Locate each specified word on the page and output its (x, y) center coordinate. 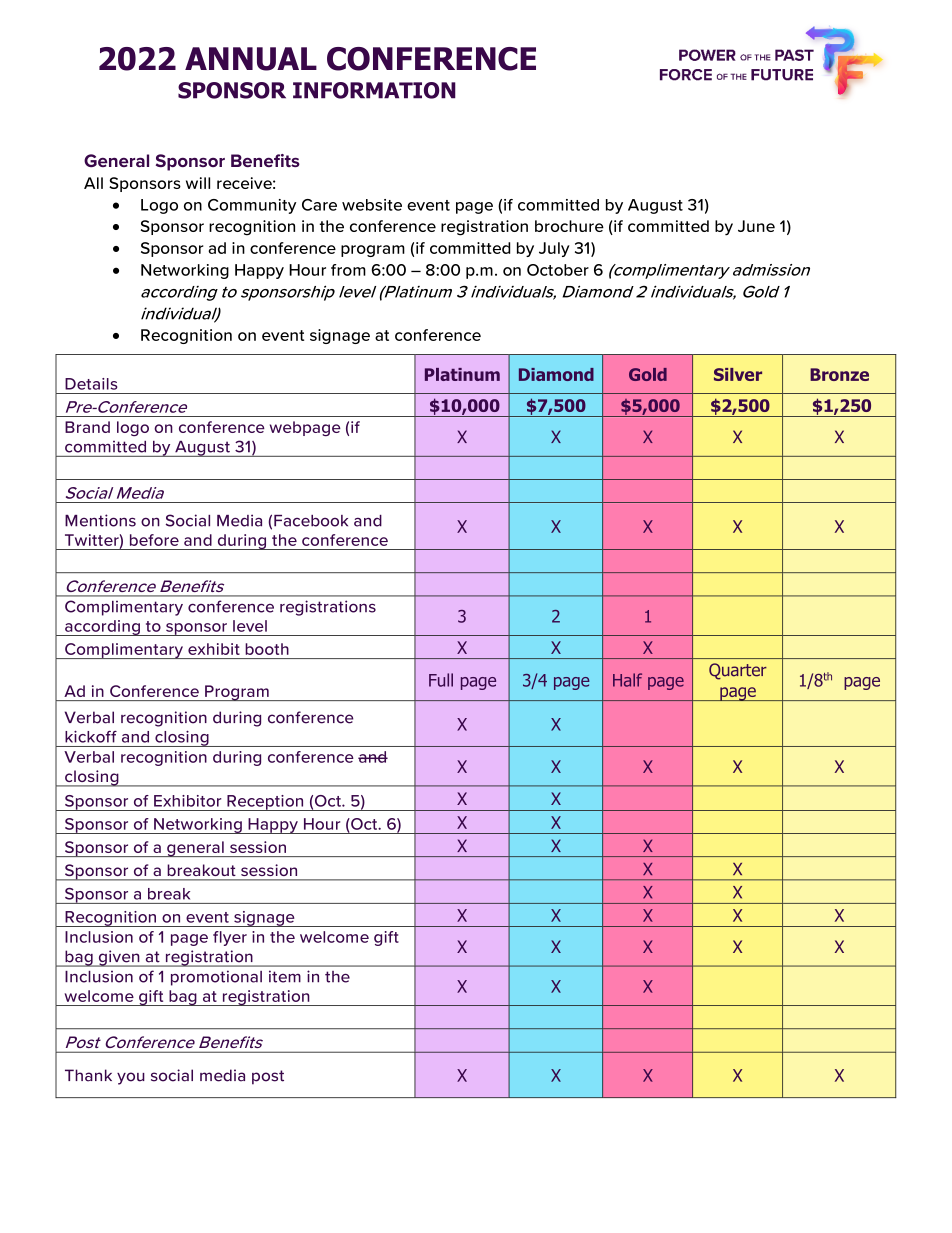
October (558, 270)
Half (627, 680)
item (285, 976)
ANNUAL (251, 59)
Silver (738, 374)
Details (91, 384)
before (154, 540)
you (131, 1078)
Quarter (738, 671)
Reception (265, 803)
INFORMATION (374, 90)
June (756, 226)
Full (441, 680)
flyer (230, 938)
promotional (216, 978)
